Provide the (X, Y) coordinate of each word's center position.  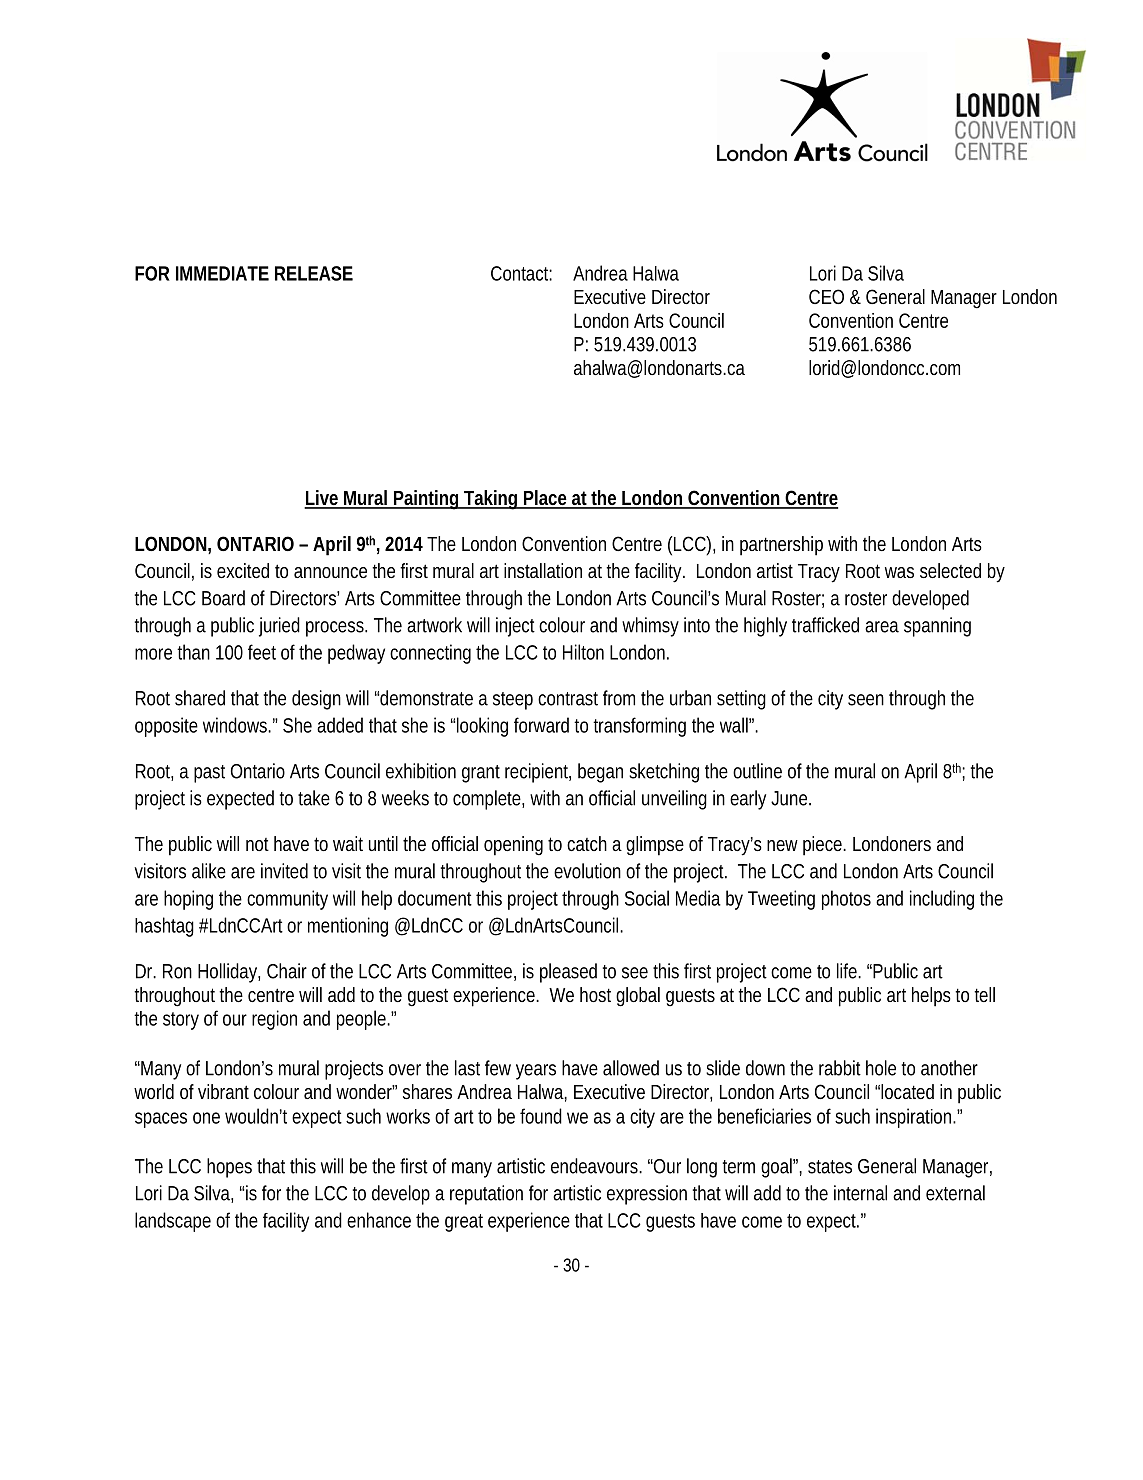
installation (543, 570)
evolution (587, 871)
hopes (229, 1168)
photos (846, 900)
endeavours (596, 1166)
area (882, 627)
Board (223, 598)
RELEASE (314, 273)
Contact (521, 273)
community (287, 900)
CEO (826, 296)
